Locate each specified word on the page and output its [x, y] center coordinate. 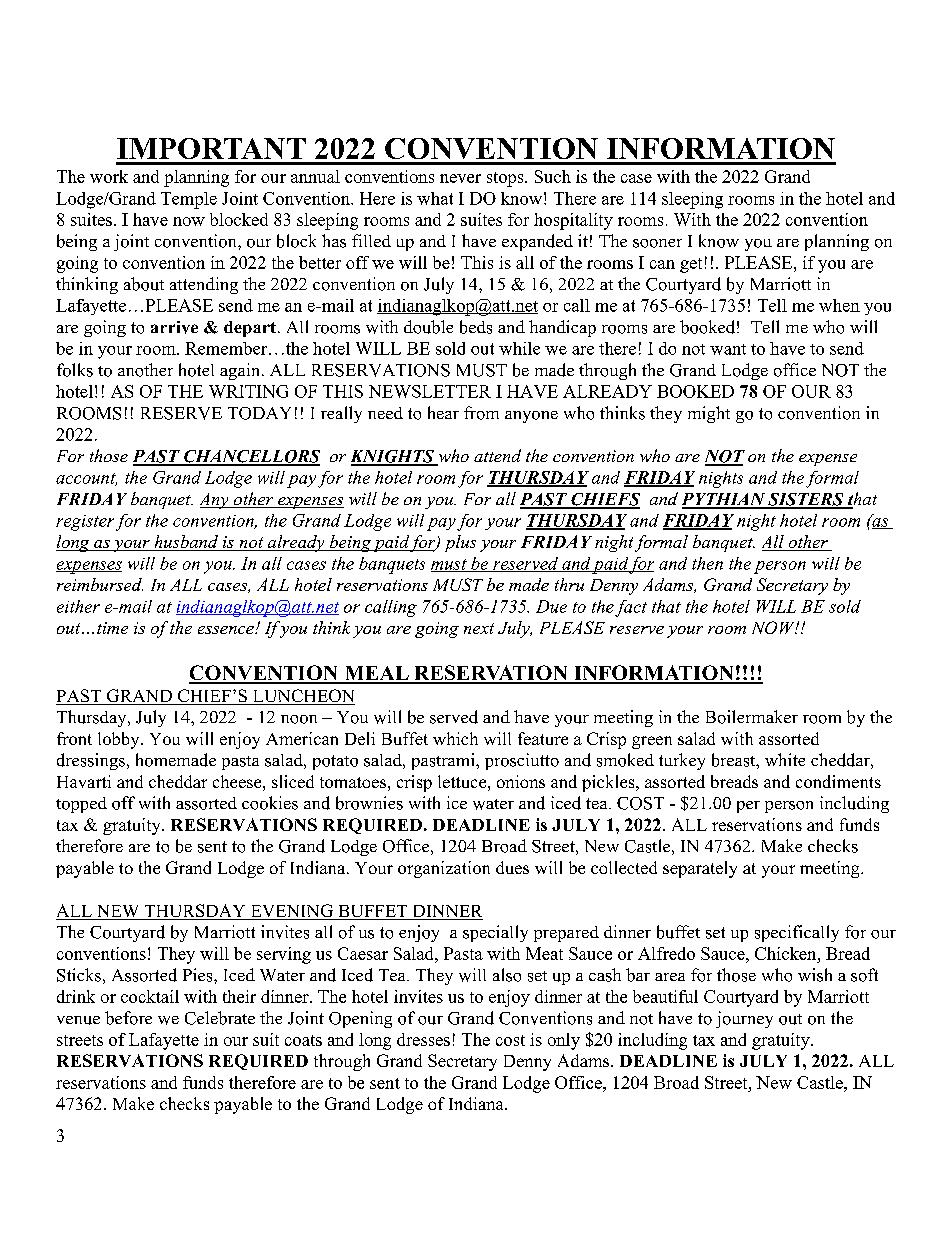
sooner [657, 243]
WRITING [248, 391]
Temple [189, 200]
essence [227, 630]
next [479, 628]
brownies [369, 803]
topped [81, 805]
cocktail [150, 996]
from [481, 413]
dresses [423, 1039]
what [435, 198]
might [709, 414]
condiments [838, 781]
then [707, 563]
